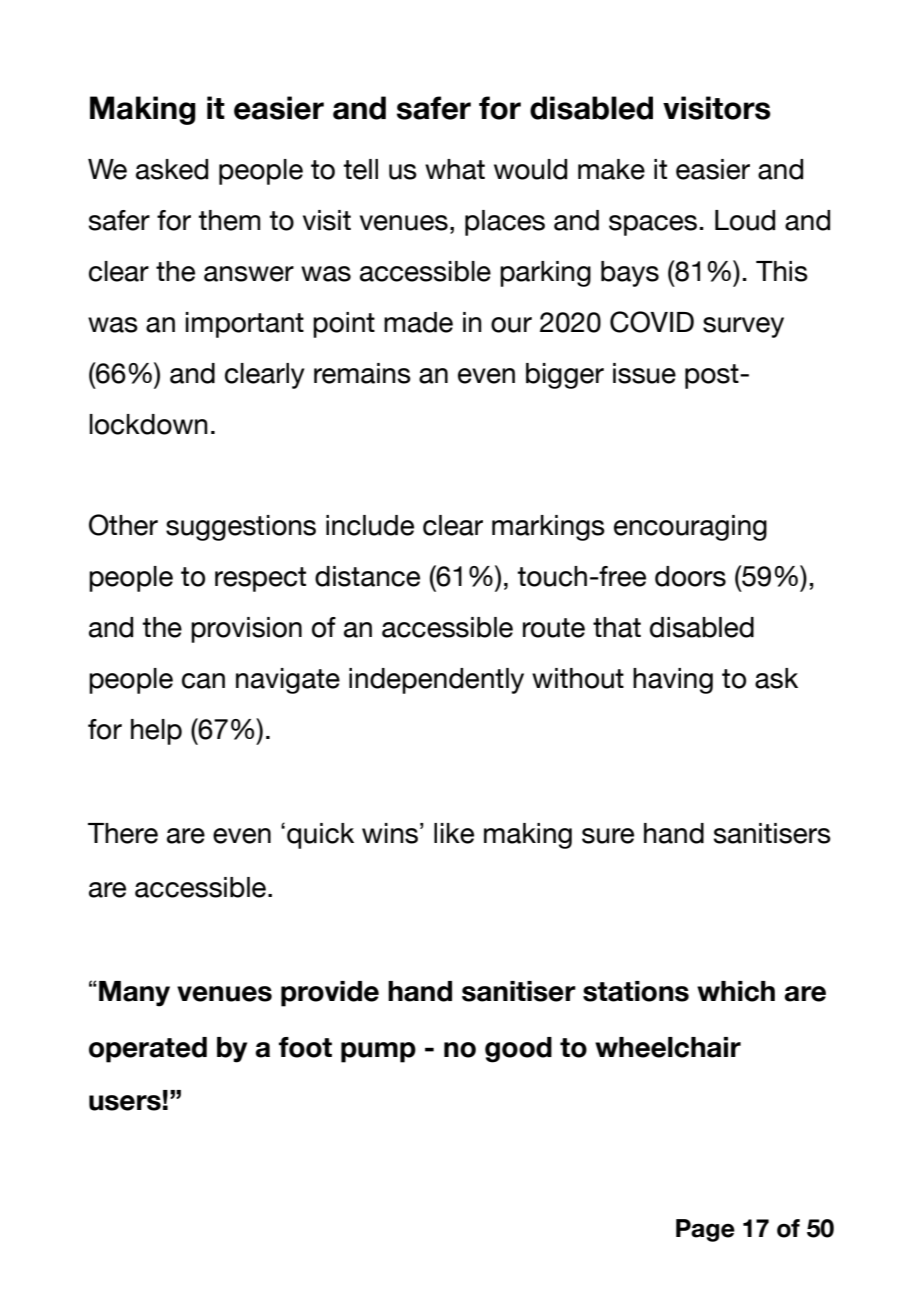 The image size is (924, 1308). Describe the element at coordinates (378, 1052) in the screenshot. I see `pump` at that location.
